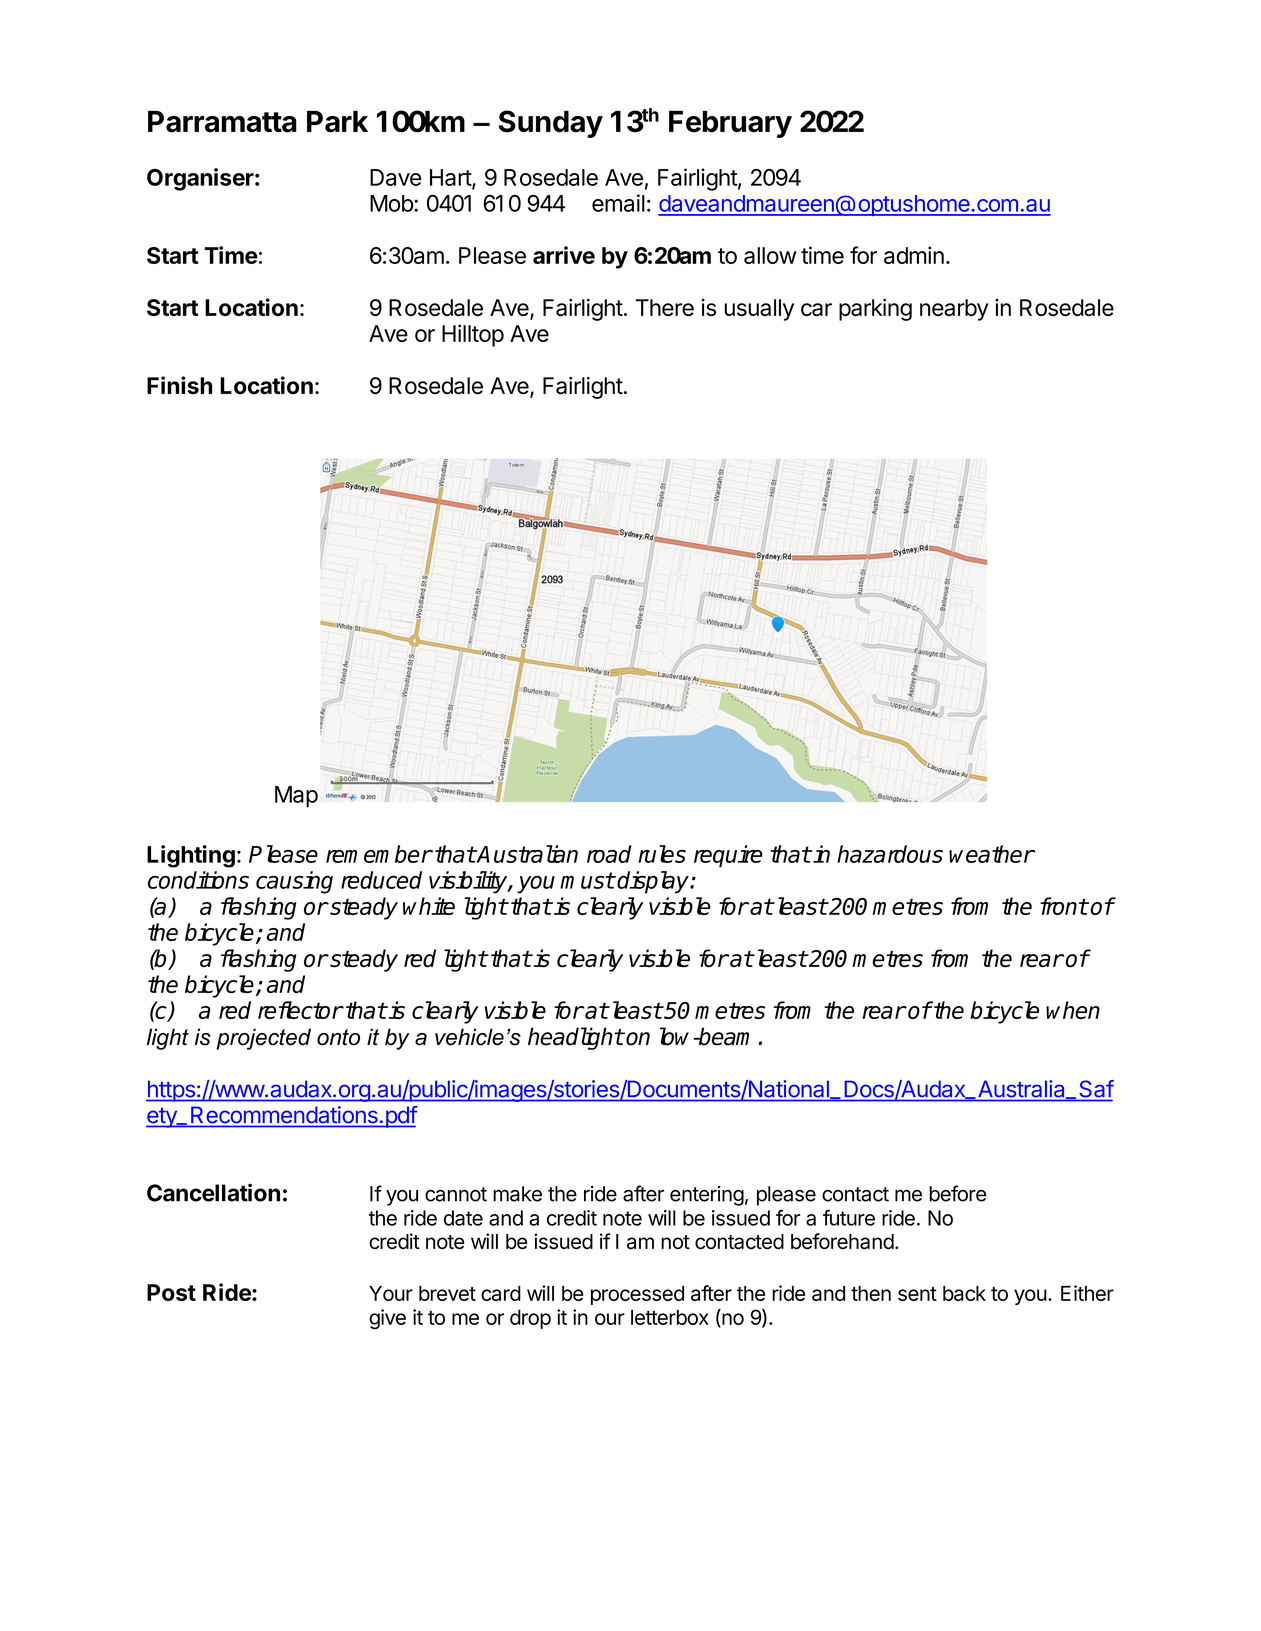 The image size is (1261, 1631). What do you see at coordinates (914, 255) in the screenshot?
I see `admin` at bounding box center [914, 255].
